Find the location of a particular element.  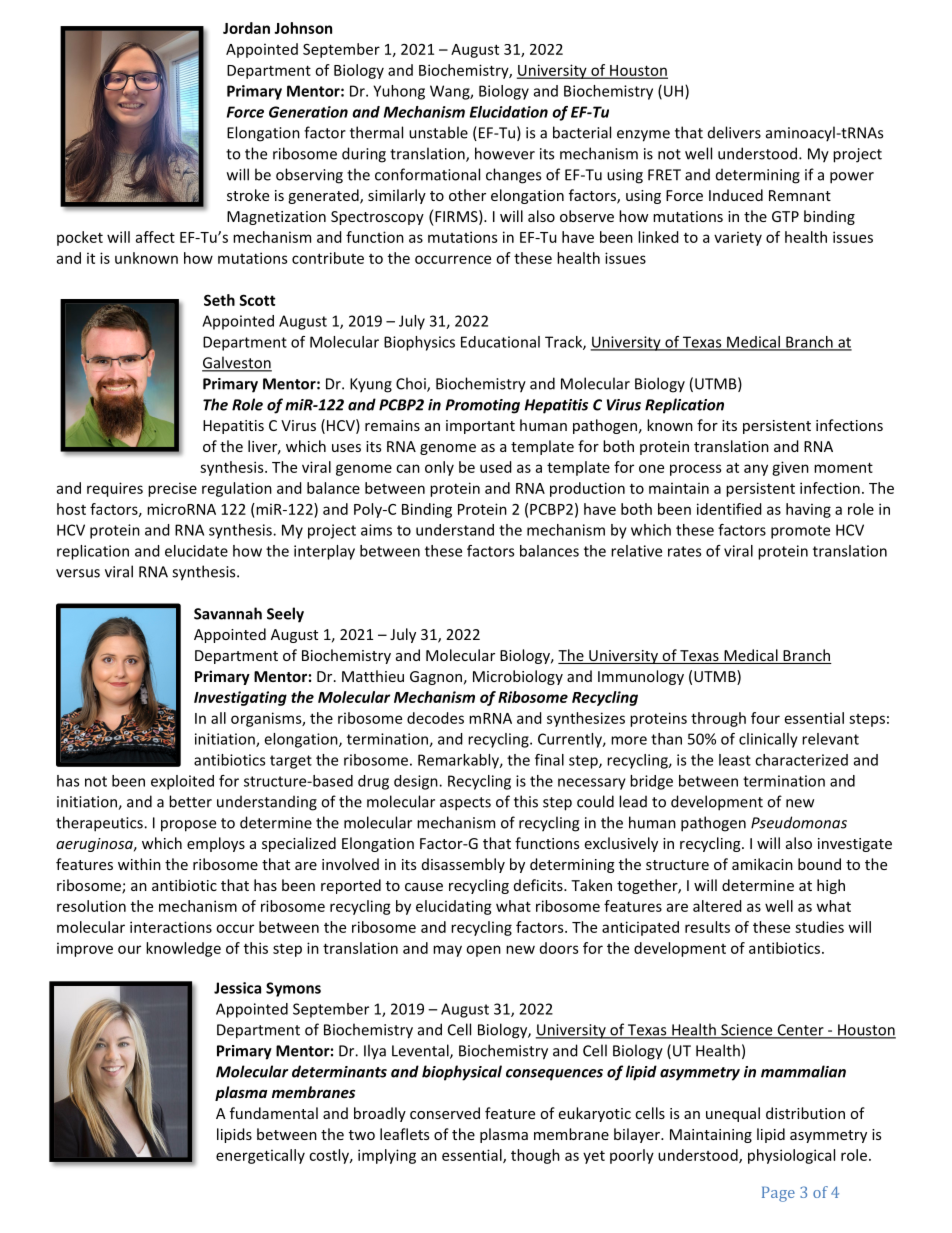

conserved is located at coordinates (445, 1113).
